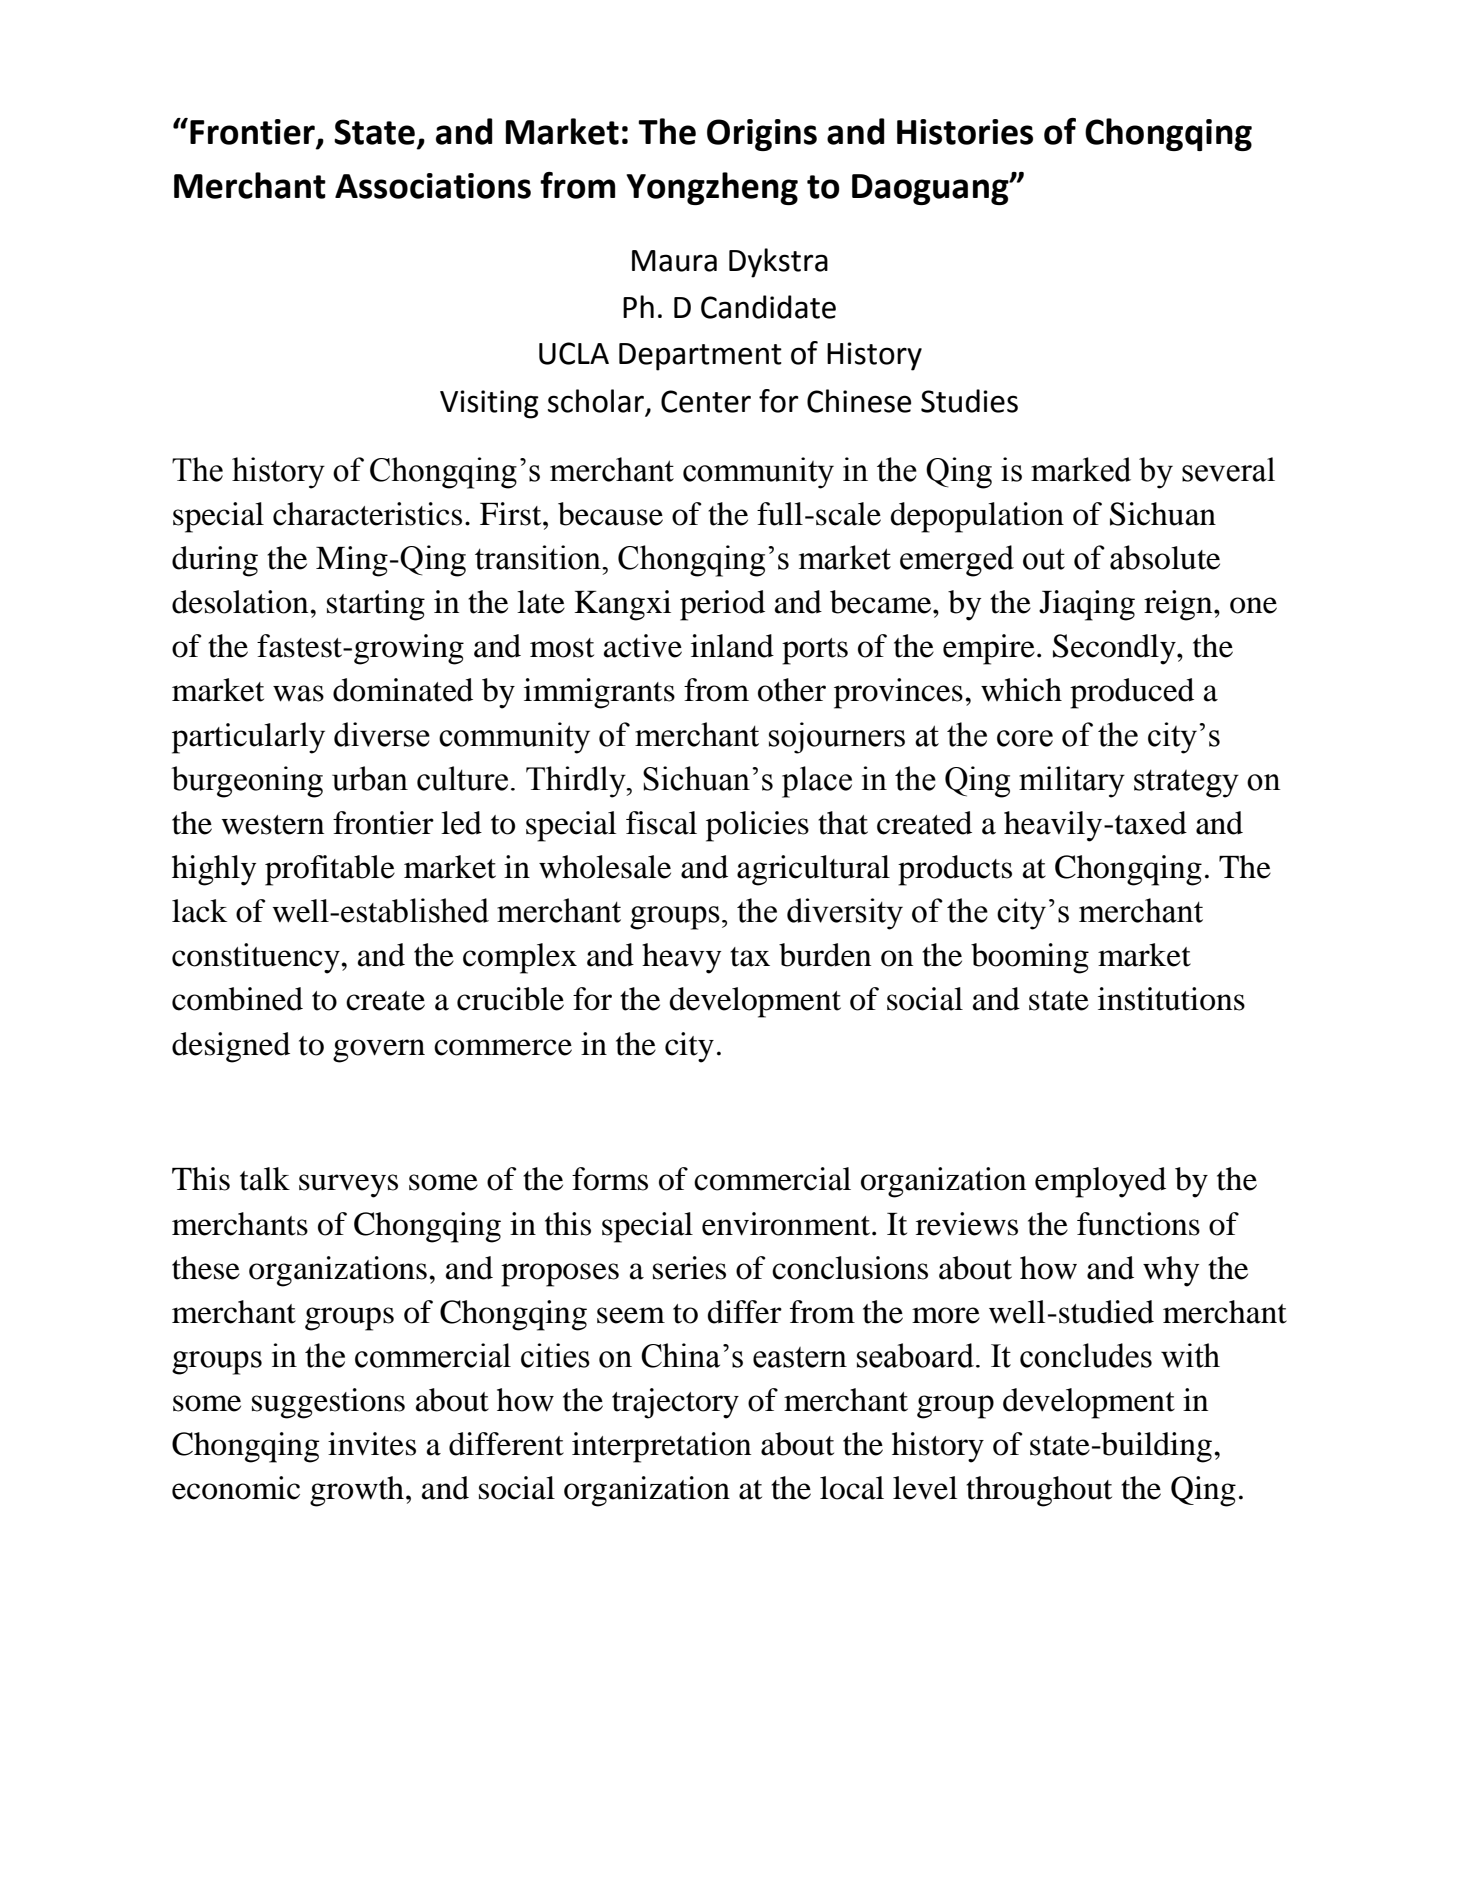  Describe the element at coordinates (762, 135) in the screenshot. I see `Origins` at that location.
